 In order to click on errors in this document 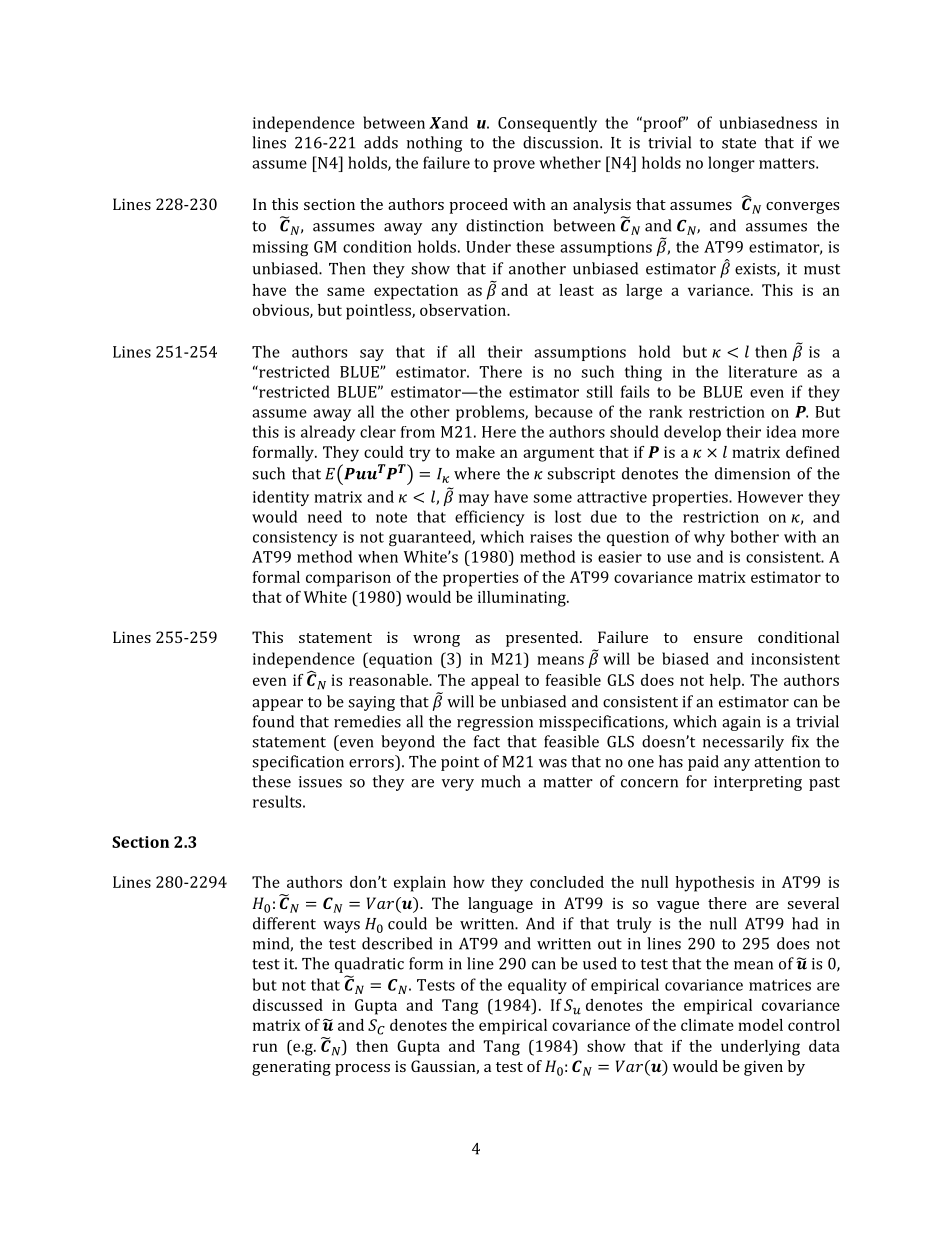, I will do `click(371, 763)`.
